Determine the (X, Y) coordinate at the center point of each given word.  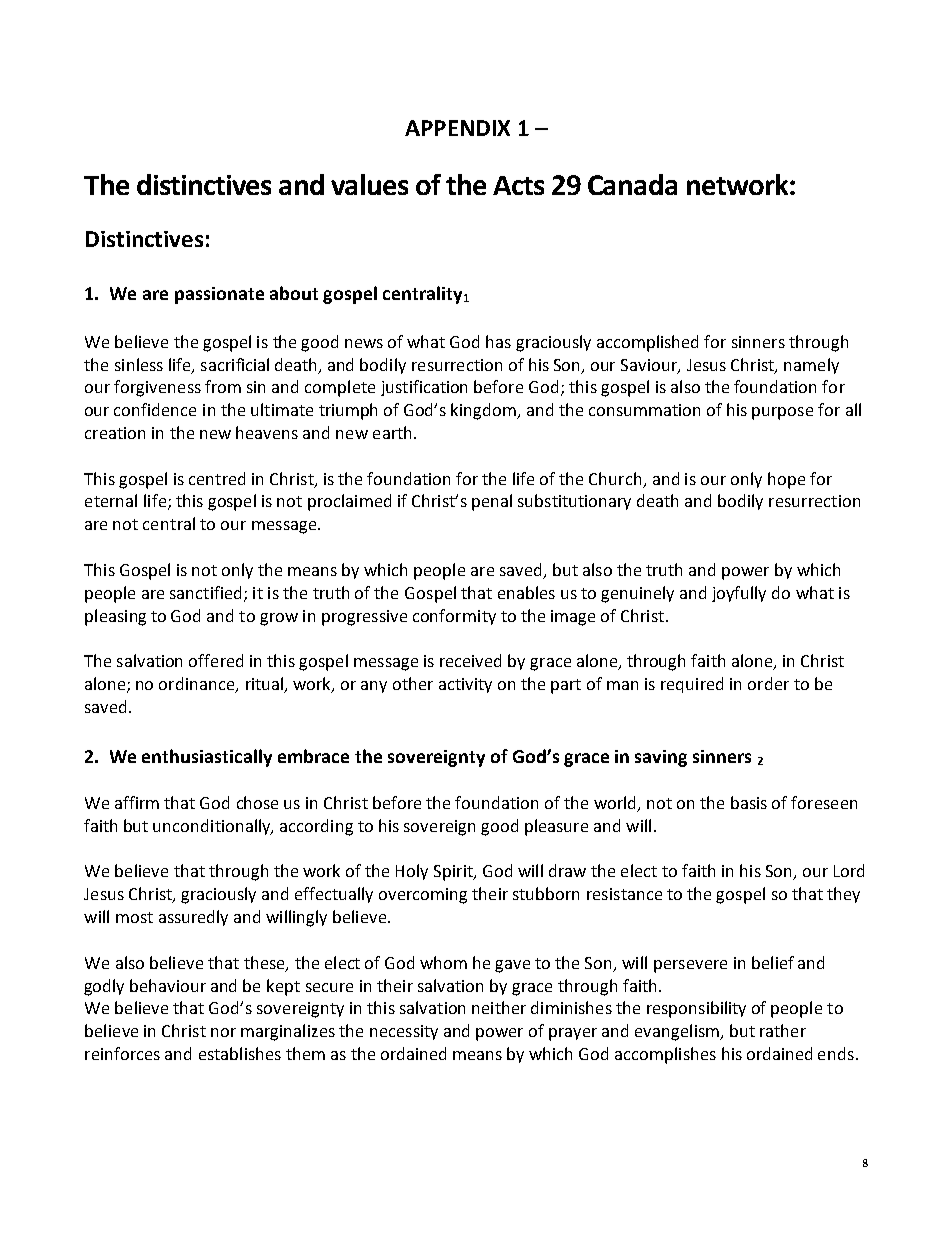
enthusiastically (207, 758)
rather (783, 1030)
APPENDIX (457, 128)
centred (217, 478)
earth (392, 432)
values (369, 184)
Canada (632, 184)
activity (465, 685)
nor (223, 1032)
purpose (782, 413)
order (768, 683)
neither (499, 1007)
